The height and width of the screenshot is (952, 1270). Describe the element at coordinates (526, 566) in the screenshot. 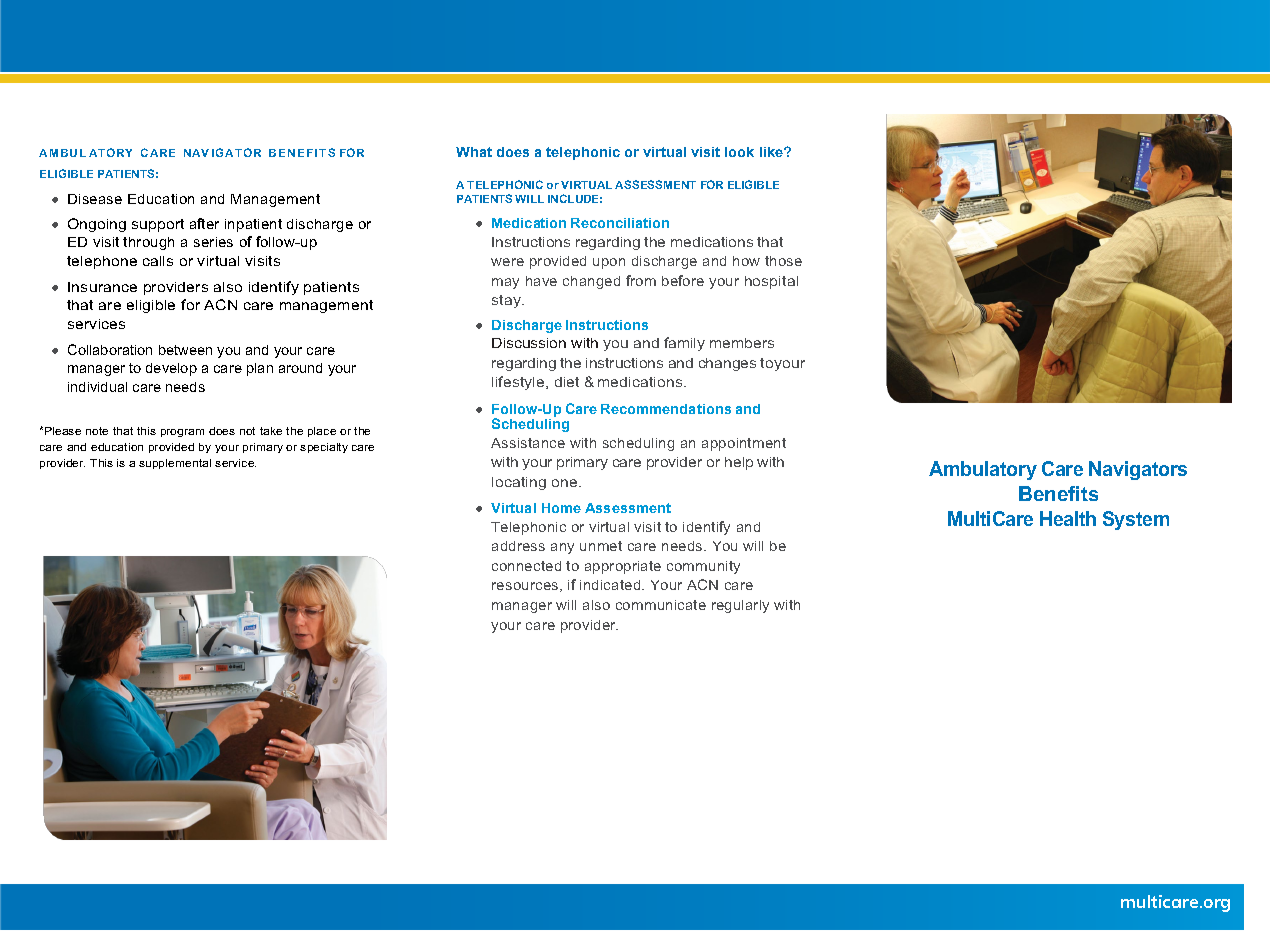

I see `connected` at that location.
